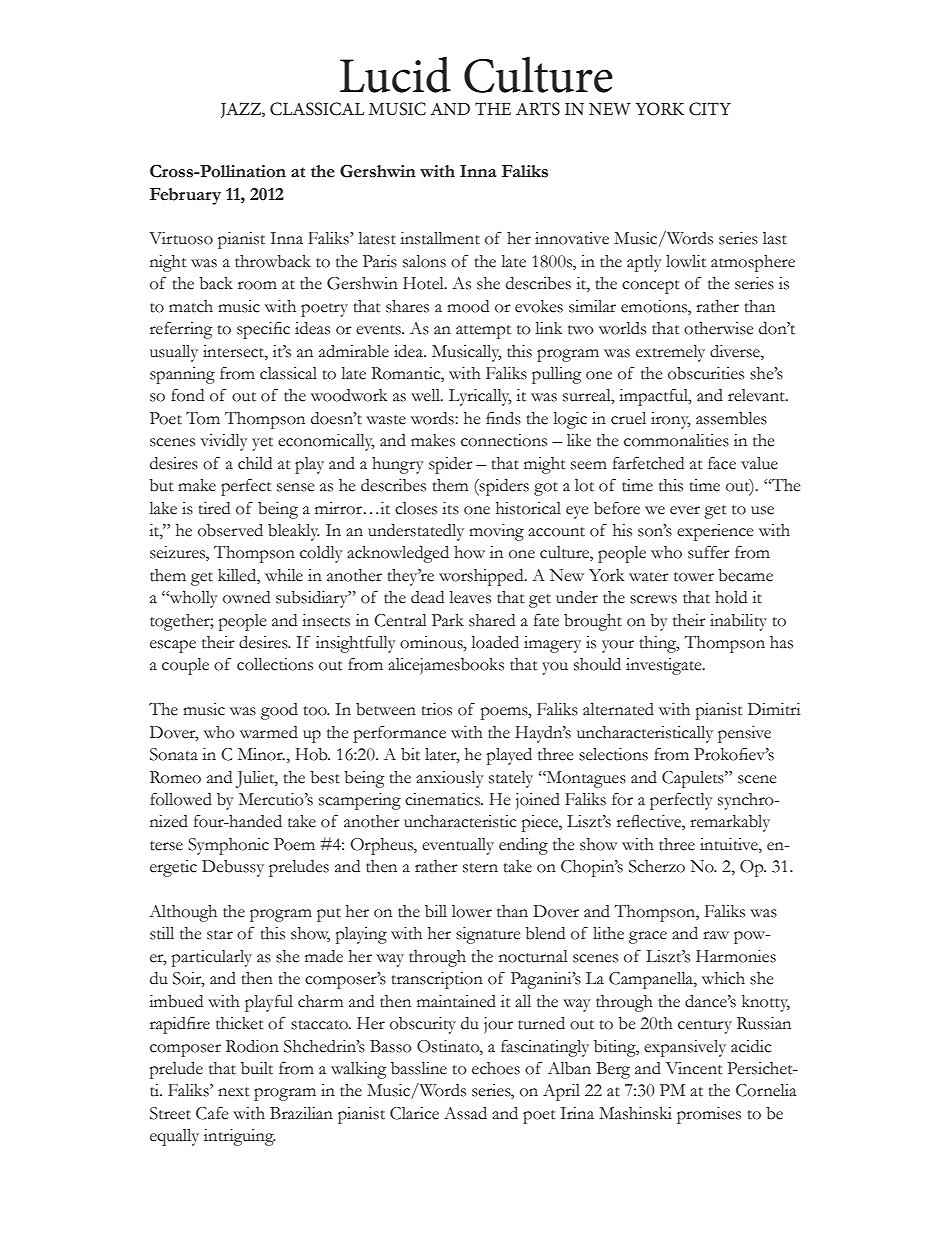 The width and height of the image is (952, 1233). Describe the element at coordinates (234, 1092) in the image. I see `next` at that location.
